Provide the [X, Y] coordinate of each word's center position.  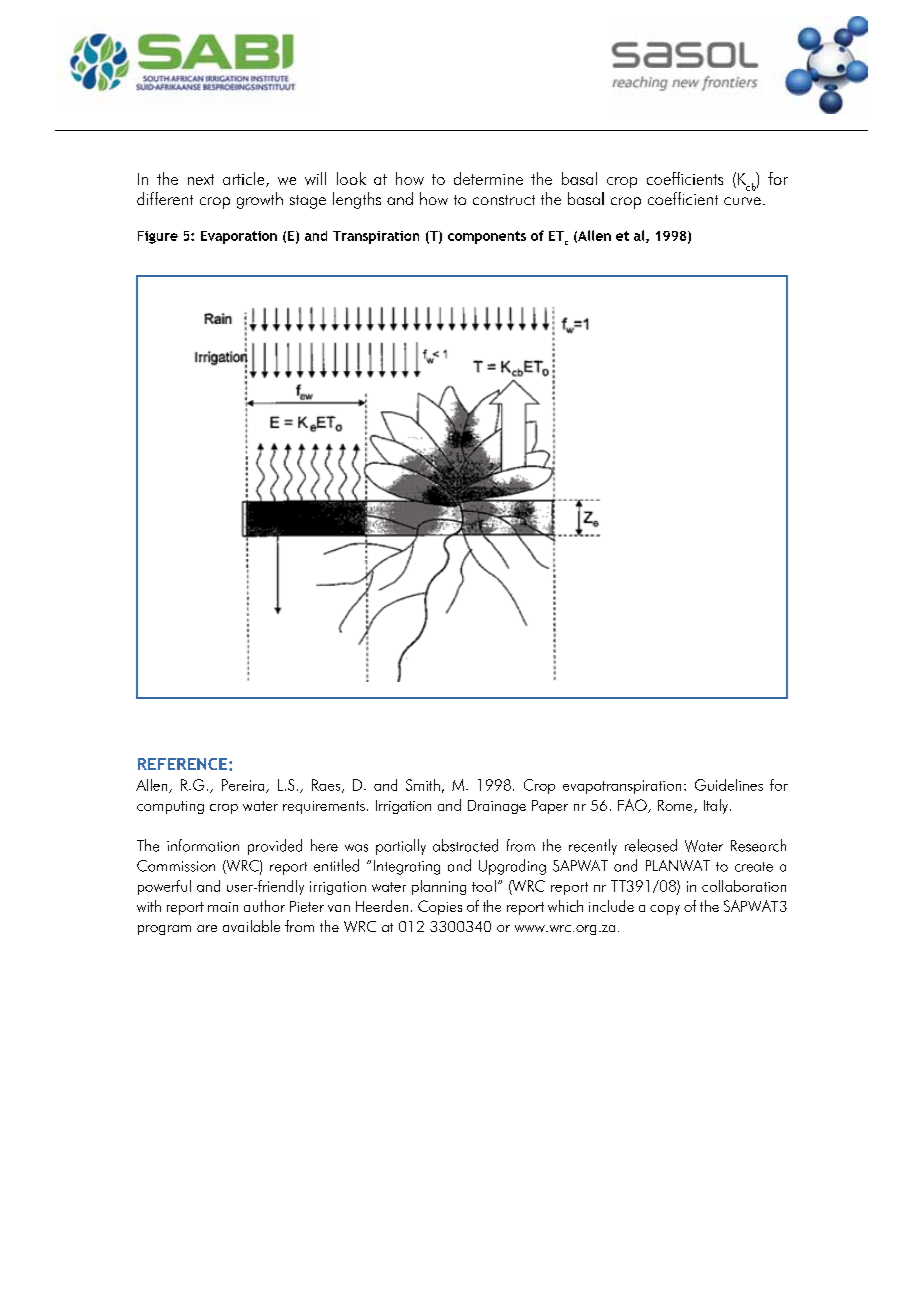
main [223, 907]
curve [742, 201]
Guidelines [729, 785]
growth [260, 200]
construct [504, 200]
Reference [184, 764]
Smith [423, 785]
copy [665, 910]
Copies [440, 907]
